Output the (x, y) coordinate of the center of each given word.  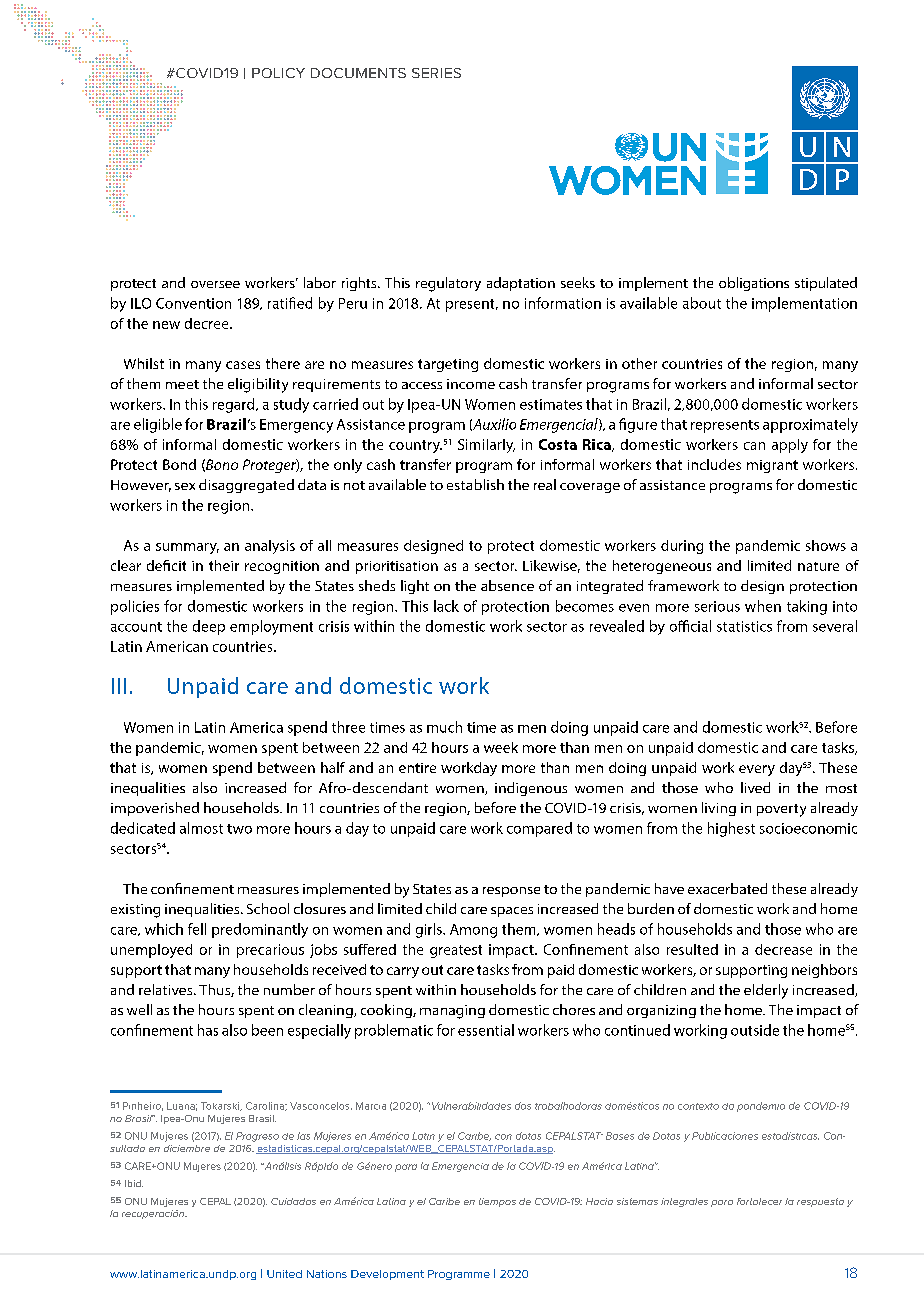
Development (387, 1275)
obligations (754, 284)
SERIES (436, 73)
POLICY (278, 73)
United (284, 1274)
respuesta (820, 1202)
